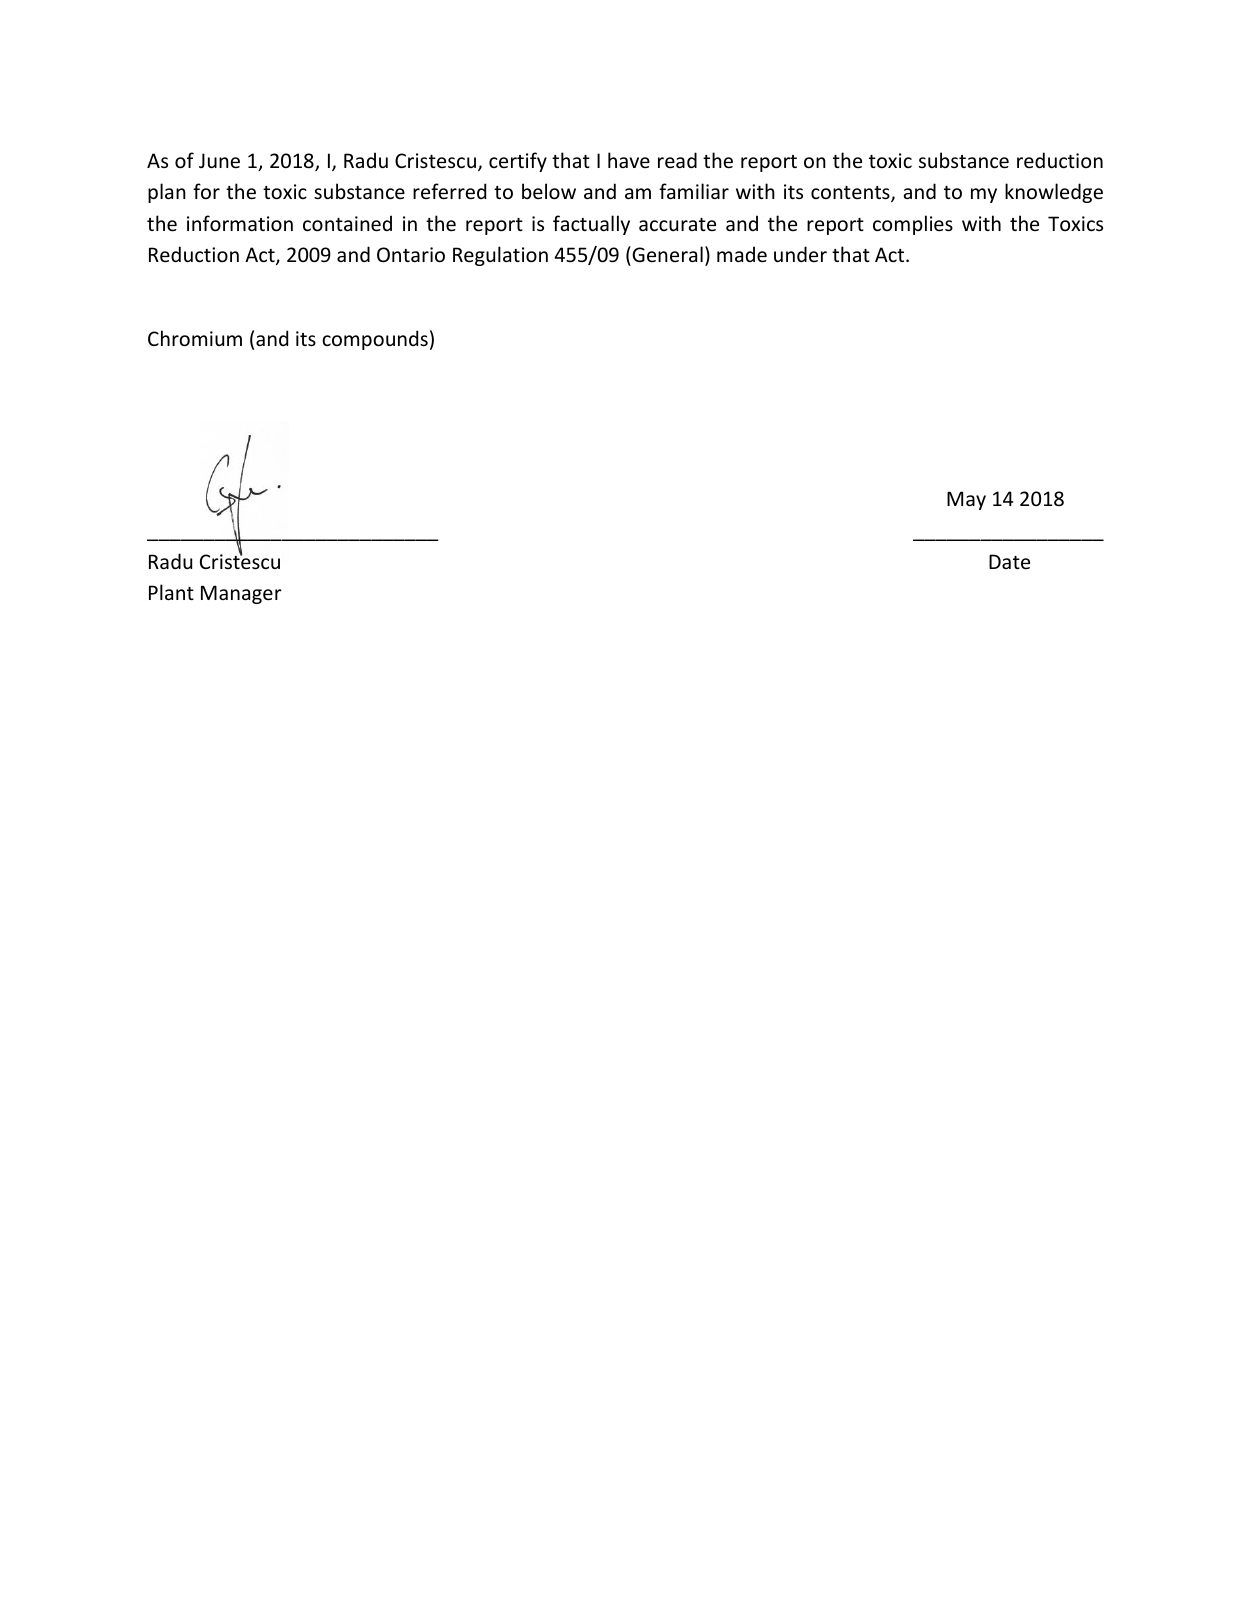 The image size is (1251, 1618). Describe the element at coordinates (629, 160) in the image. I see `have` at that location.
